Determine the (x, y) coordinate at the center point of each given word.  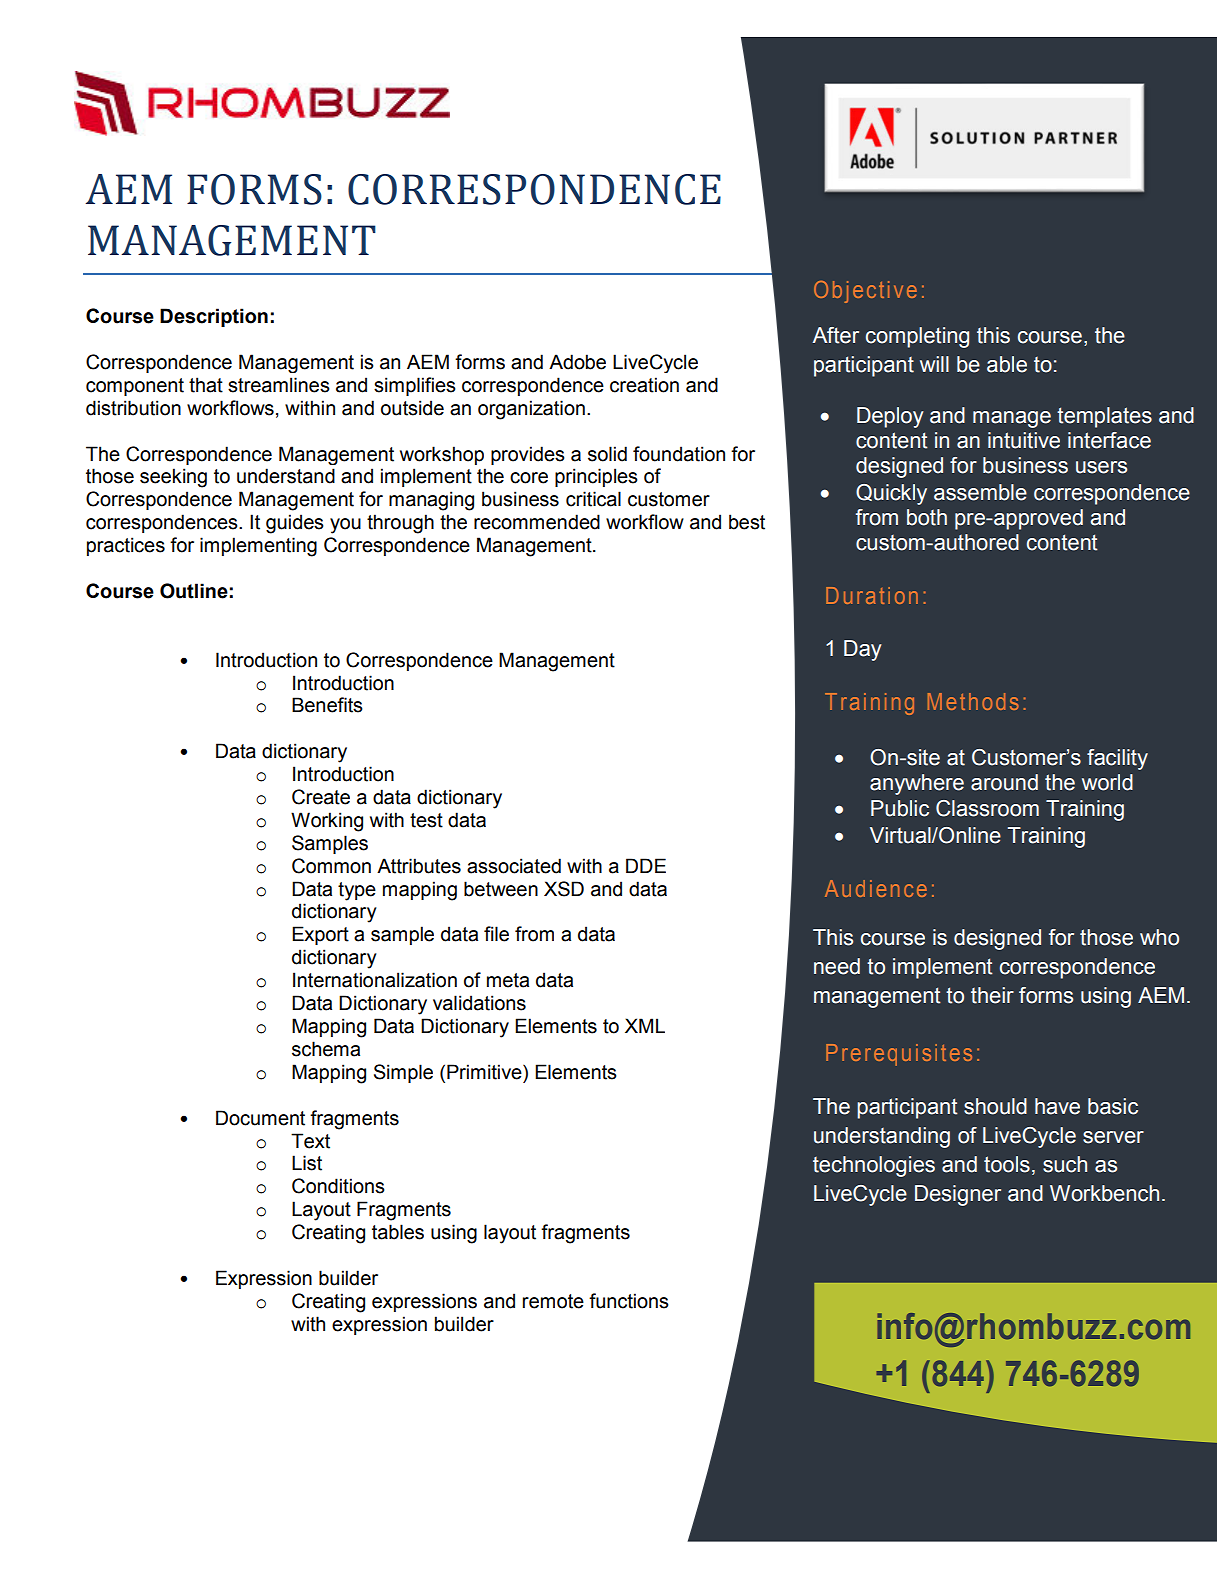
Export (320, 935)
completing (917, 337)
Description (214, 317)
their (992, 995)
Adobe (577, 362)
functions (629, 1301)
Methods (973, 701)
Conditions (338, 1186)
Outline (194, 591)
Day (863, 650)
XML (645, 1025)
